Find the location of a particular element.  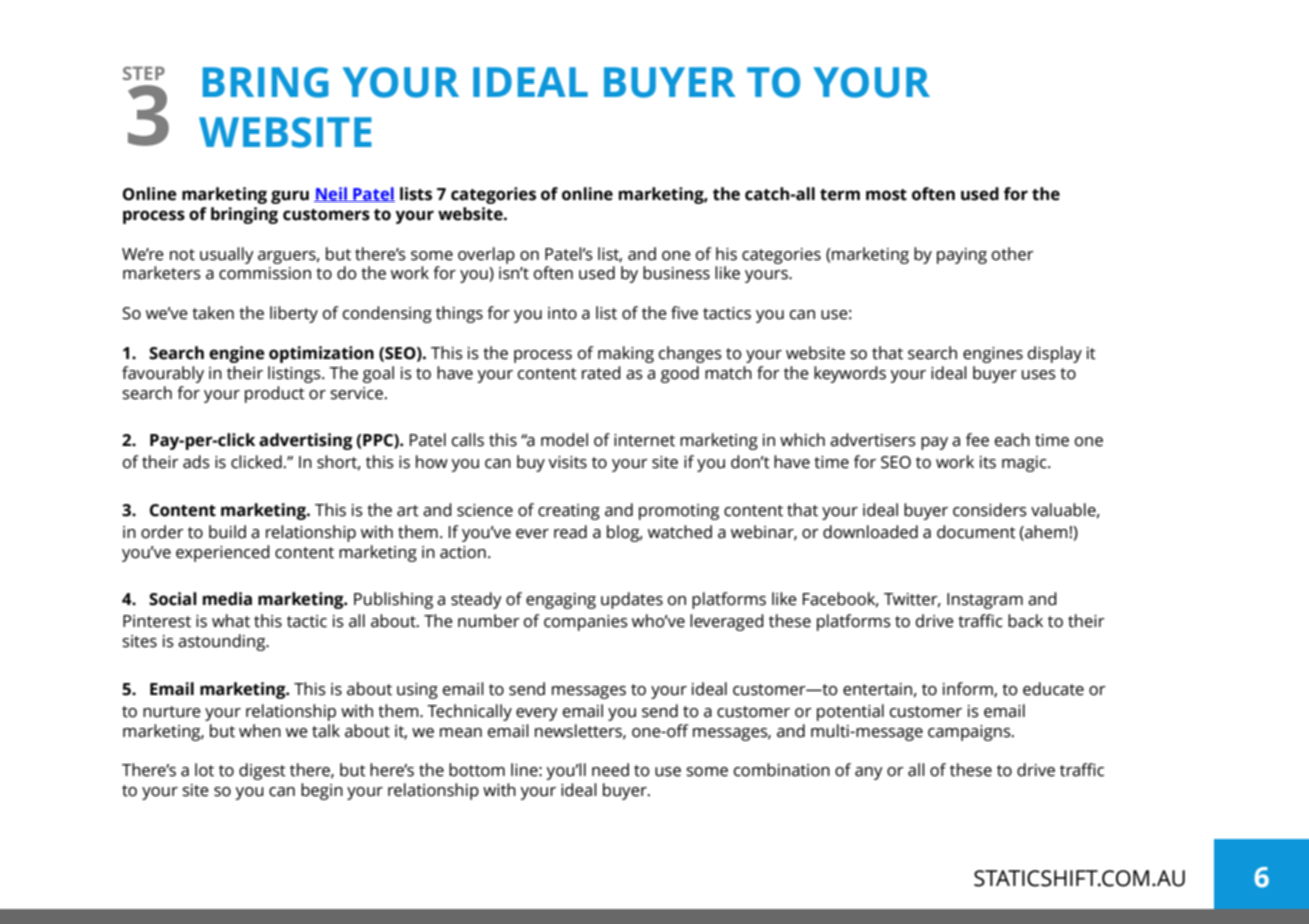

media is located at coordinates (227, 599).
